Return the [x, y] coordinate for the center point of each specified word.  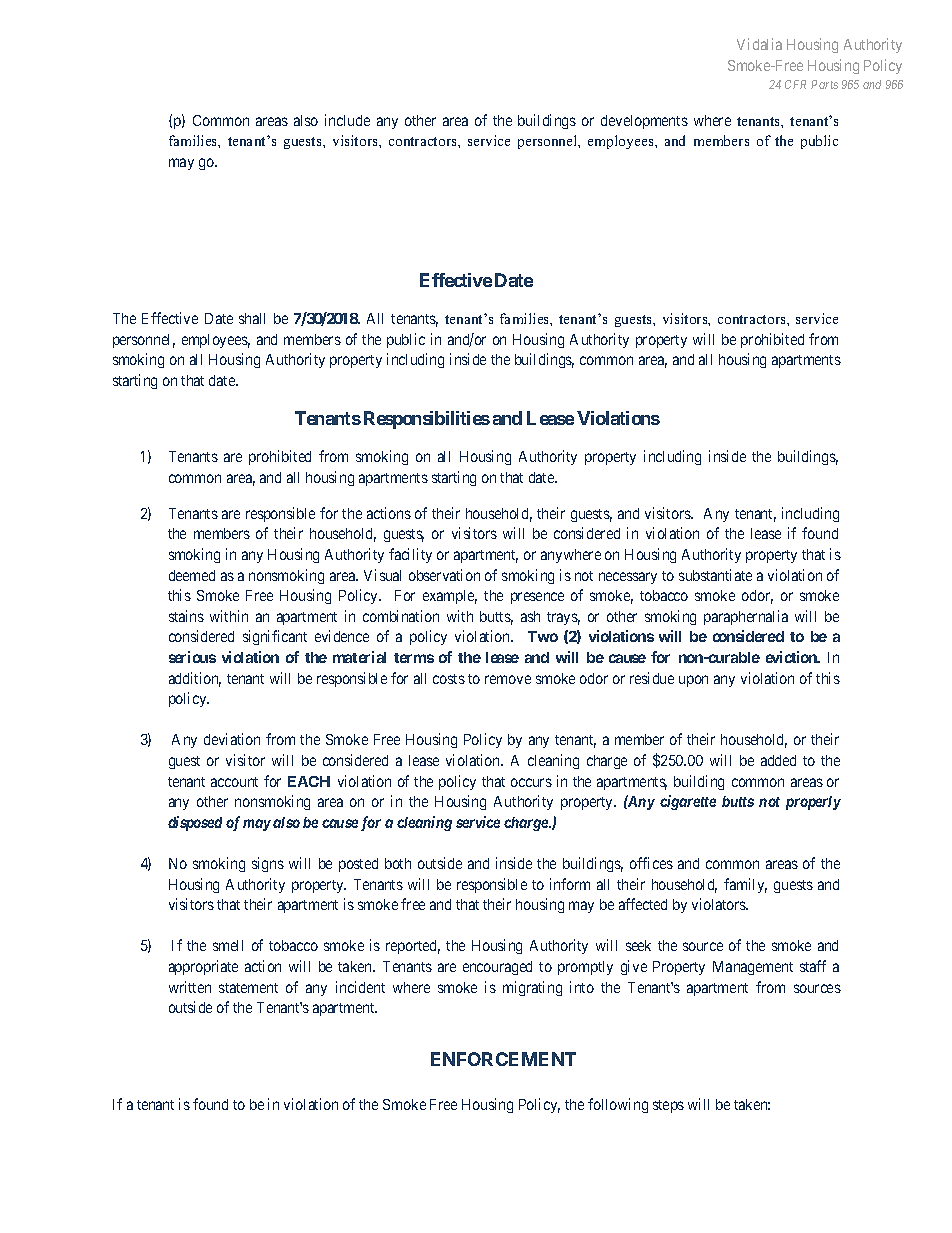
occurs [531, 782]
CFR [795, 84]
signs [268, 864]
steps [668, 1106]
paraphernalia [746, 617]
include [347, 120]
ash [530, 616]
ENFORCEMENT [503, 1059]
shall [252, 318]
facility [410, 555]
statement [248, 988]
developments [644, 122]
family [745, 885]
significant [275, 637]
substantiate [715, 575]
